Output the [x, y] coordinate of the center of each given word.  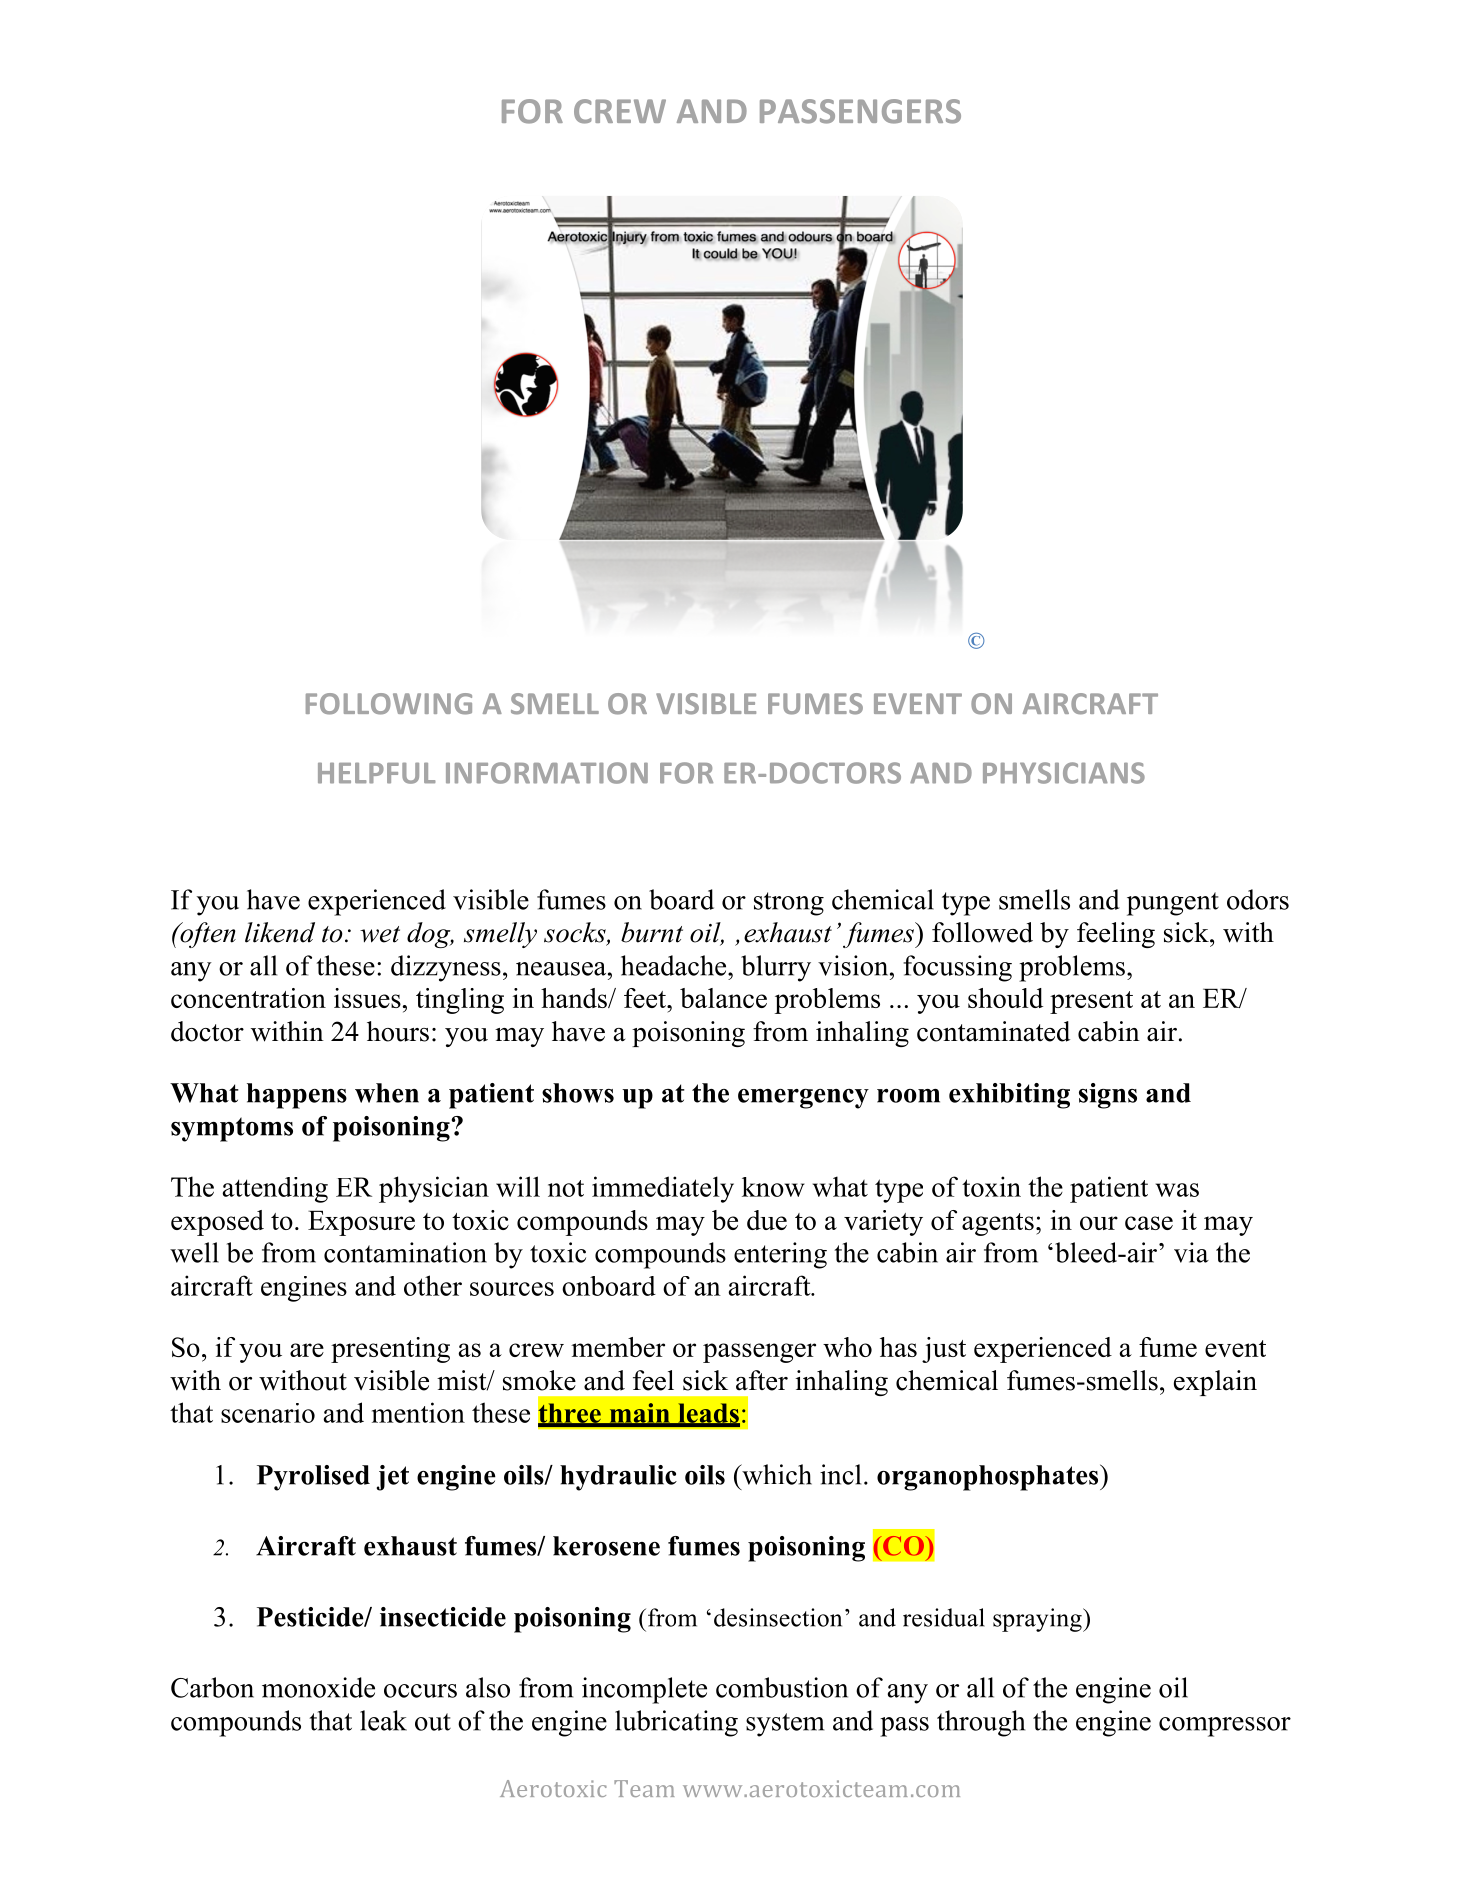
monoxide [318, 1687]
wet [380, 934]
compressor [1225, 1727]
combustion [782, 1687]
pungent [1173, 904]
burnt [652, 932]
